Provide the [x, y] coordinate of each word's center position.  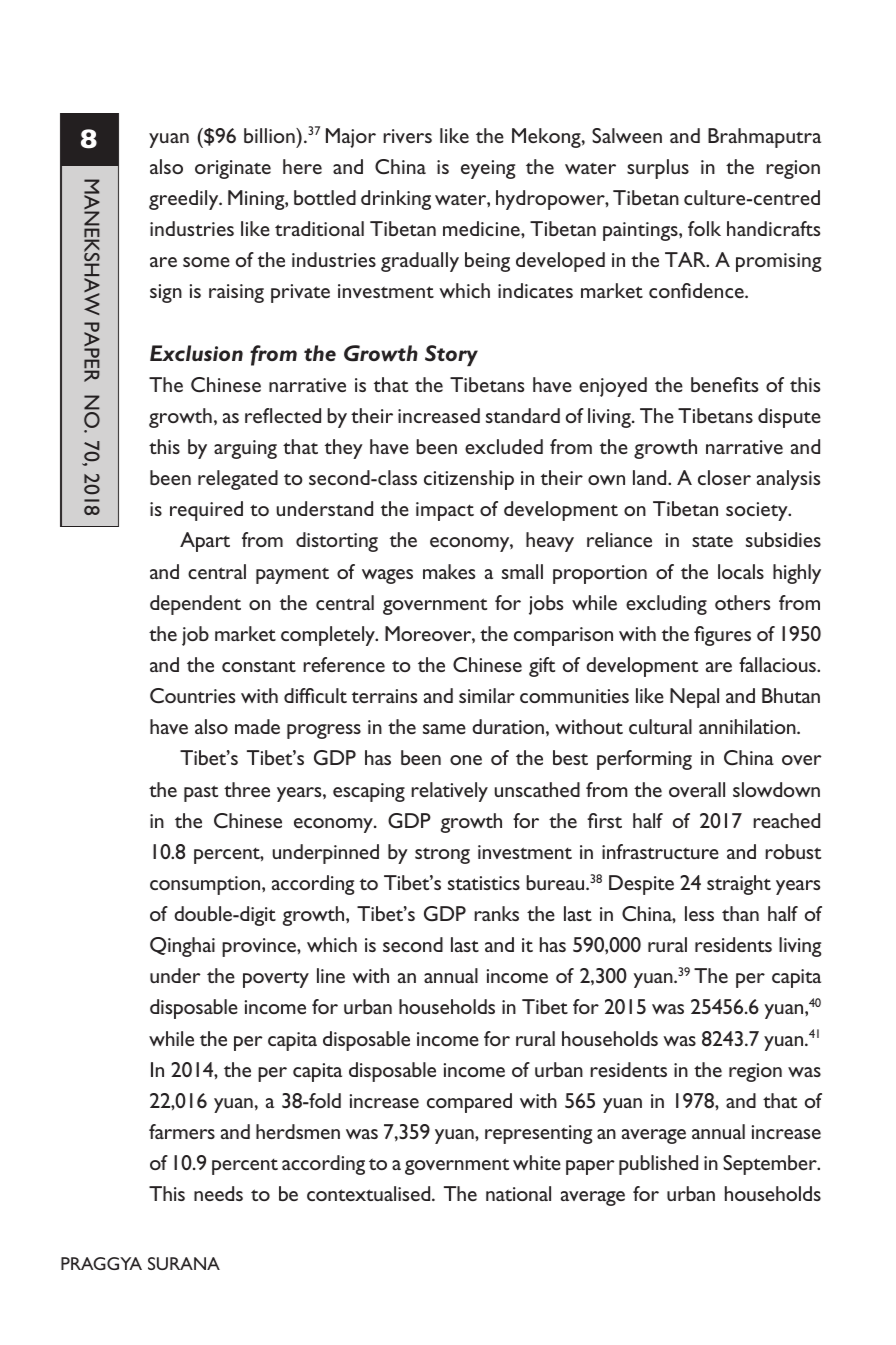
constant [259, 666]
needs [218, 1193]
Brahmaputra [764, 138]
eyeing [488, 169]
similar [487, 695]
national [518, 1193]
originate [233, 169]
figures [722, 636]
